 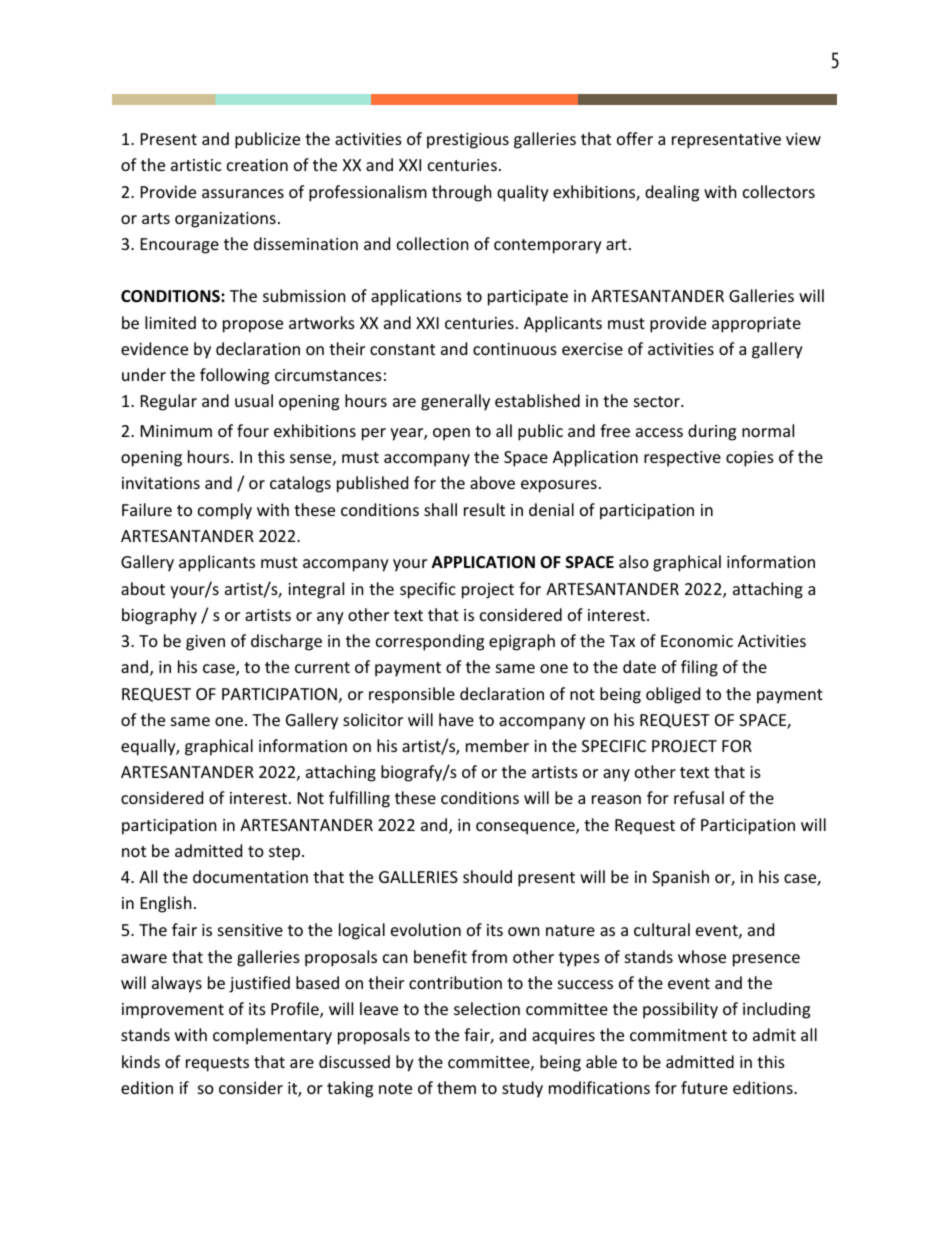 What do you see at coordinates (257, 165) in the document?
I see `creation` at bounding box center [257, 165].
